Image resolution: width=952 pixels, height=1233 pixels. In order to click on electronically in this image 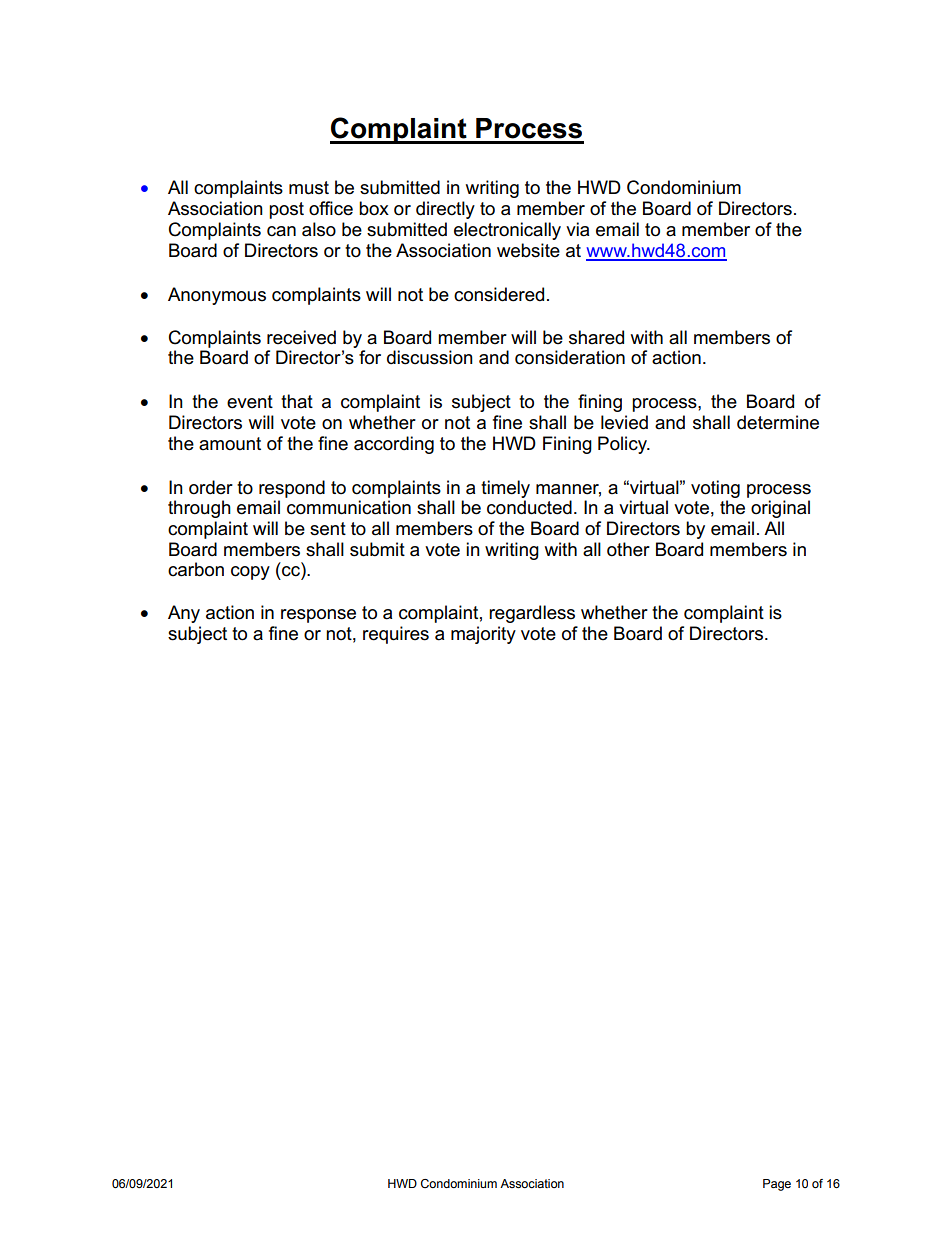, I will do `click(507, 231)`.
